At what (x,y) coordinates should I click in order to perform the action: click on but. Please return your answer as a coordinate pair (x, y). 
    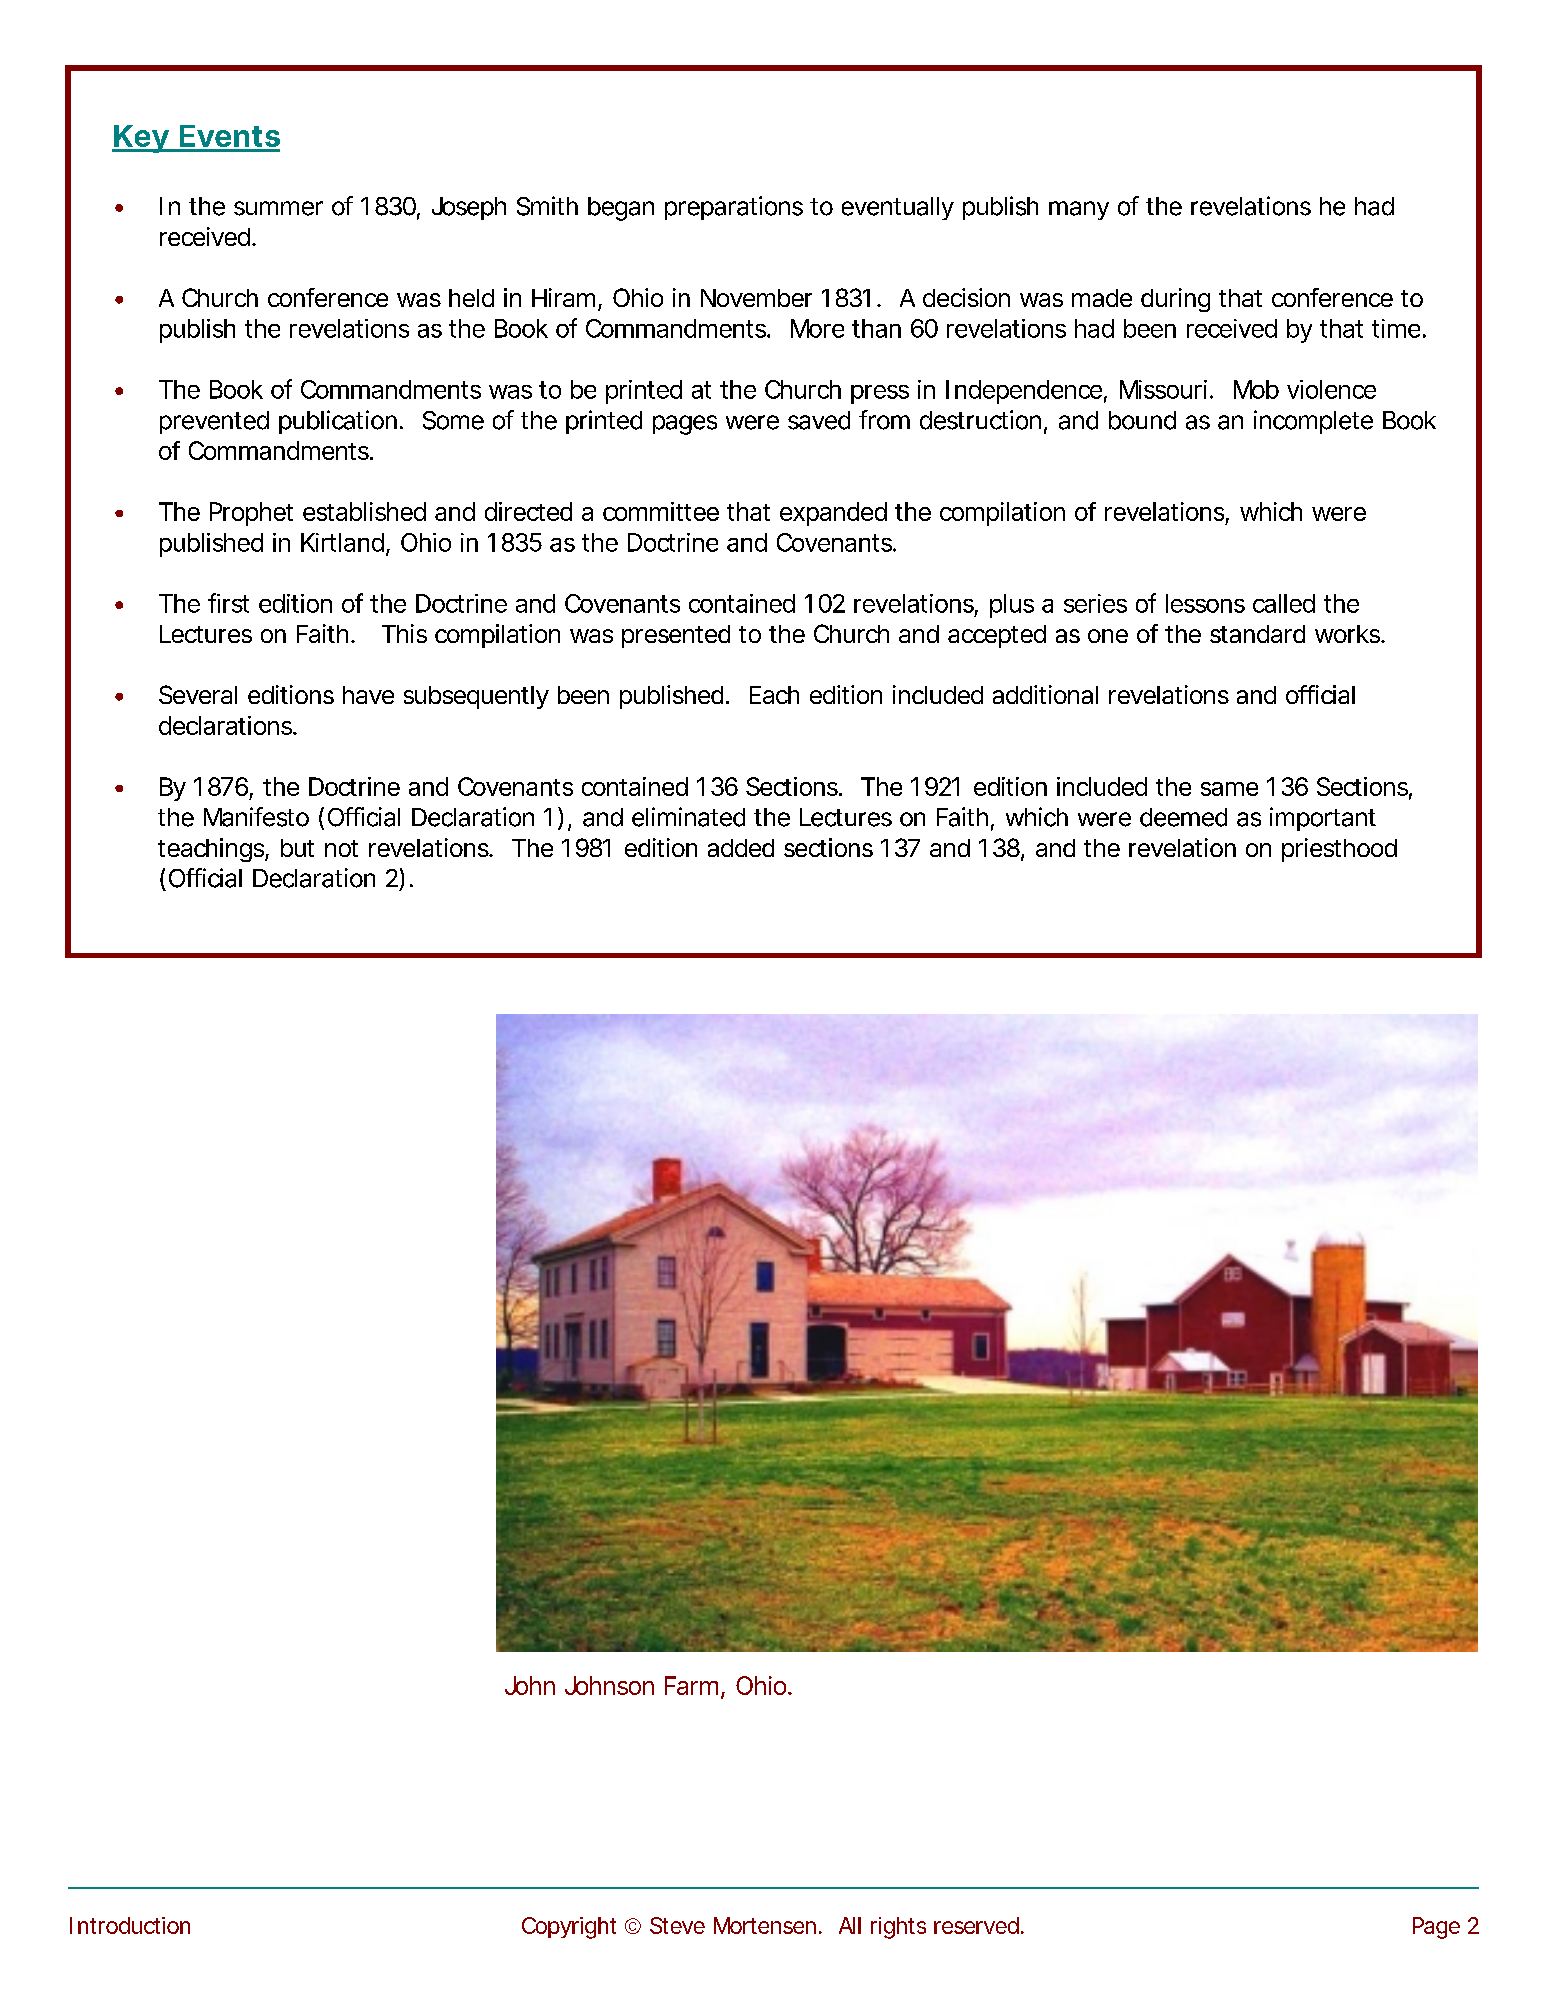
    Looking at the image, I should click on (297, 848).
